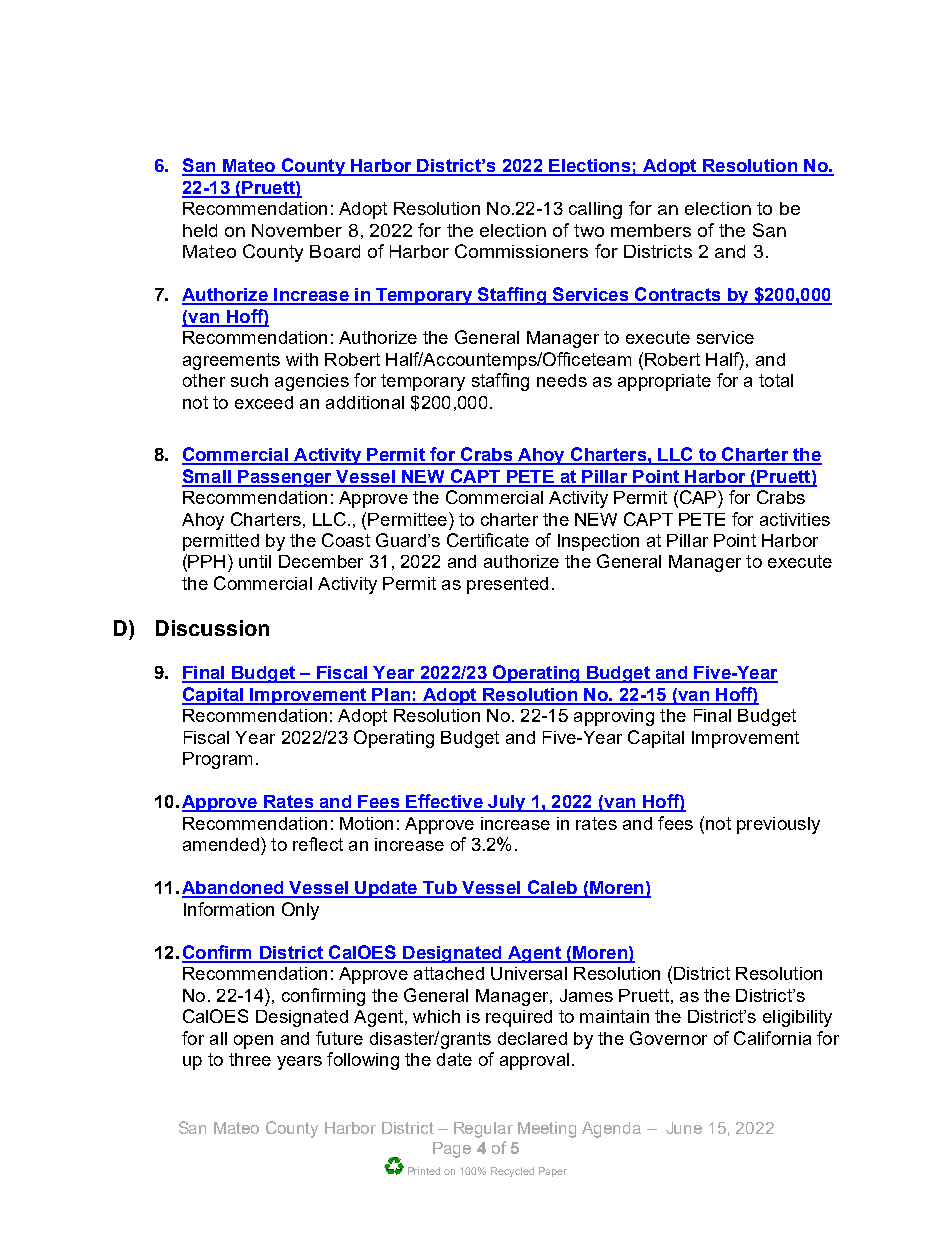 This image has height=1233, width=952. I want to click on Certificate, so click(488, 540).
